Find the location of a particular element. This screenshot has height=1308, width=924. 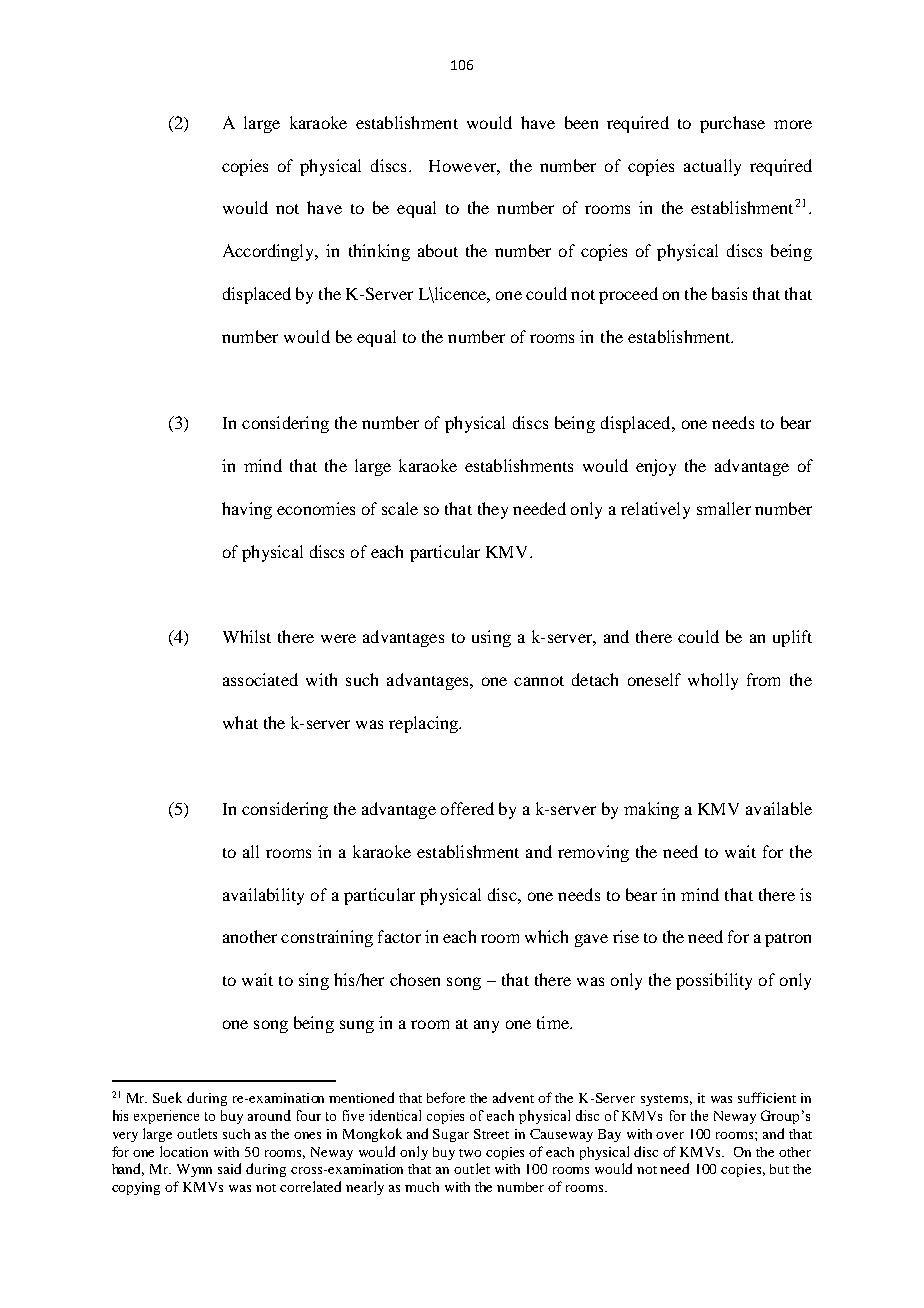

actually is located at coordinates (712, 167).
